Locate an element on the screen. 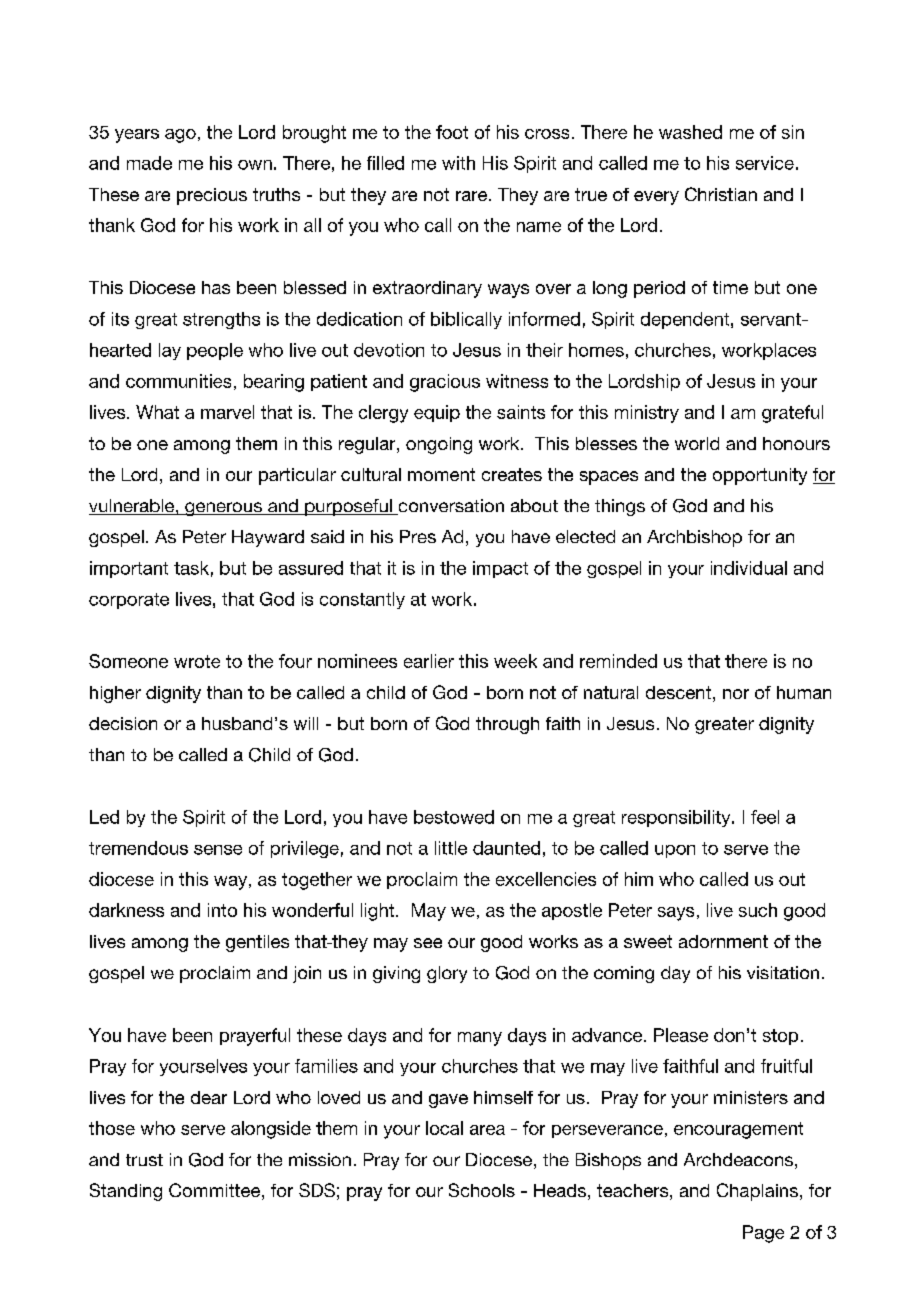  sense is located at coordinates (218, 850).
